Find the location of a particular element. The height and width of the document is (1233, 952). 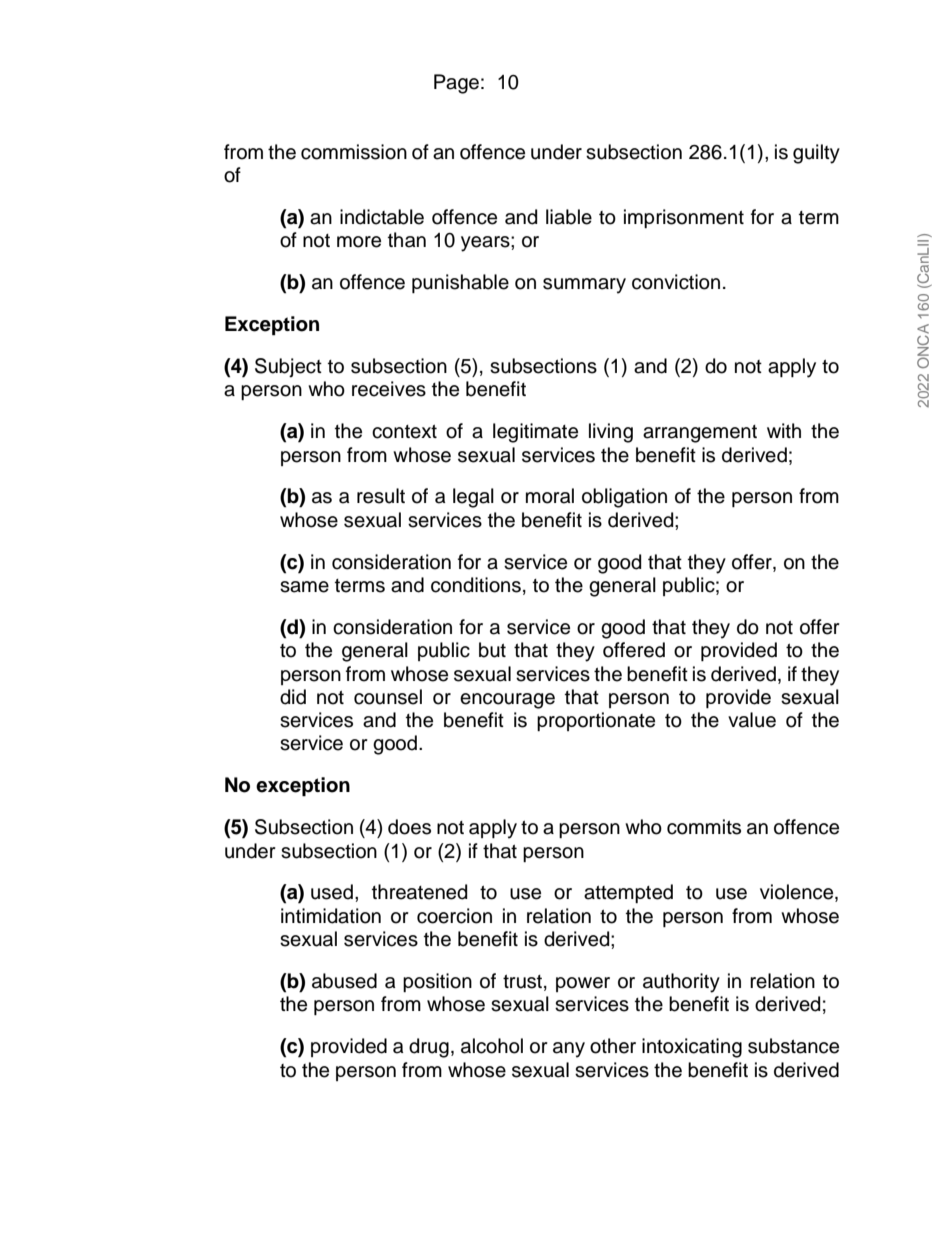

any is located at coordinates (569, 1050).
